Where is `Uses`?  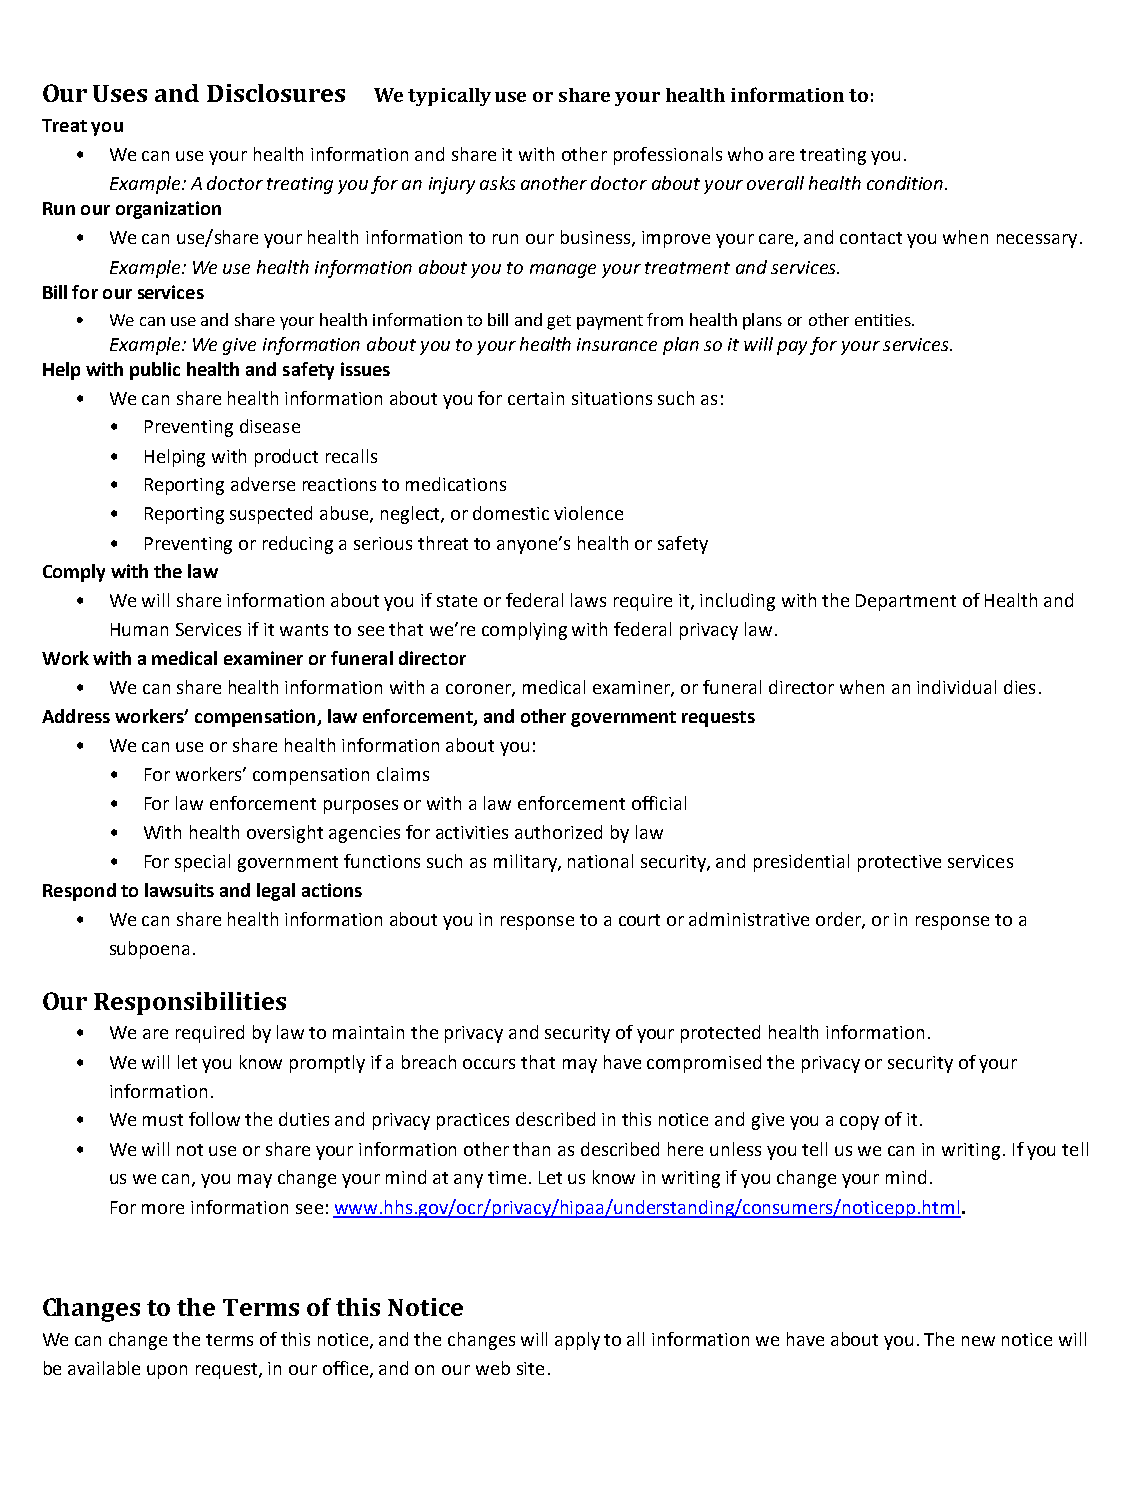
Uses is located at coordinates (120, 93).
